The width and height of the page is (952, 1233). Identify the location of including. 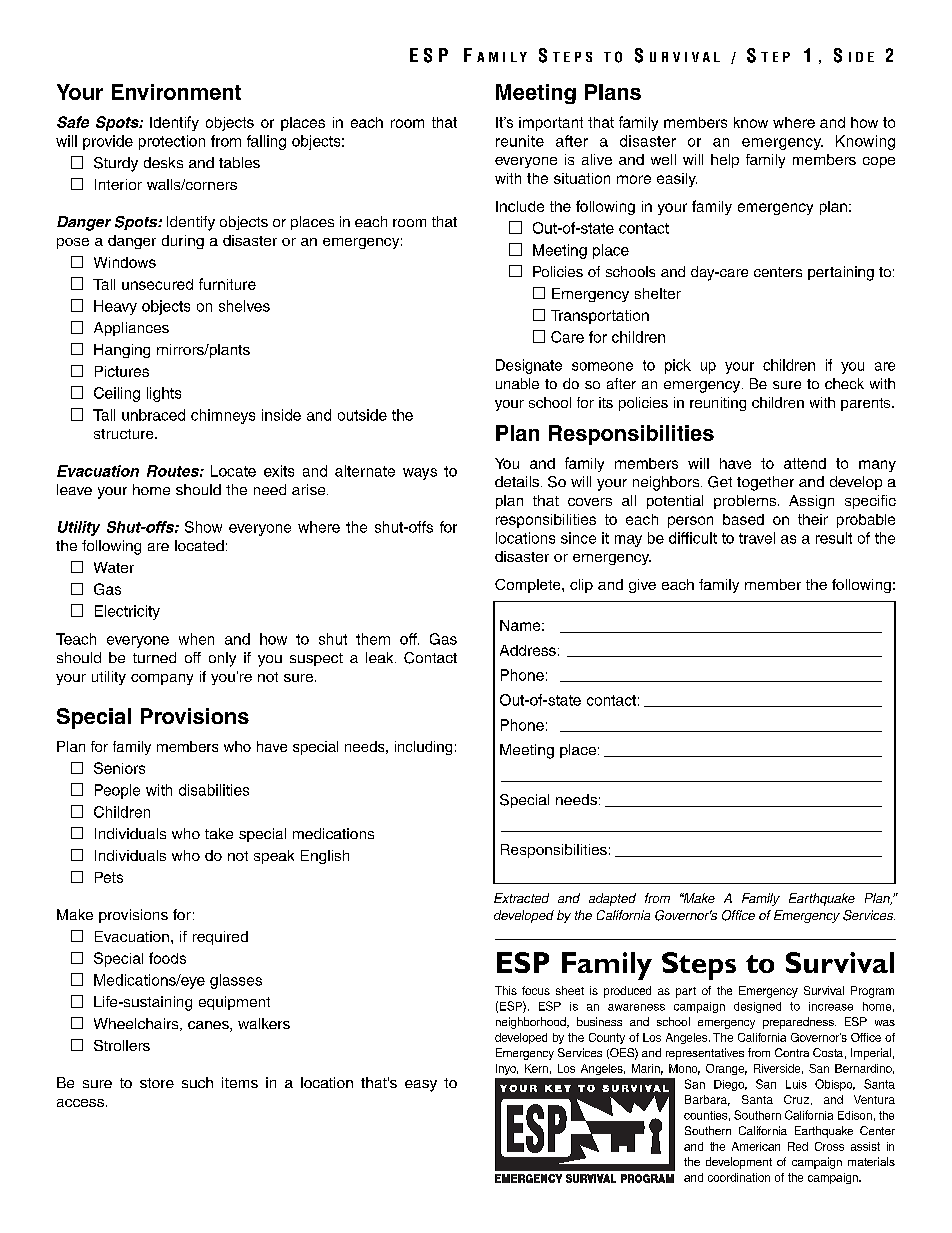
(423, 748).
